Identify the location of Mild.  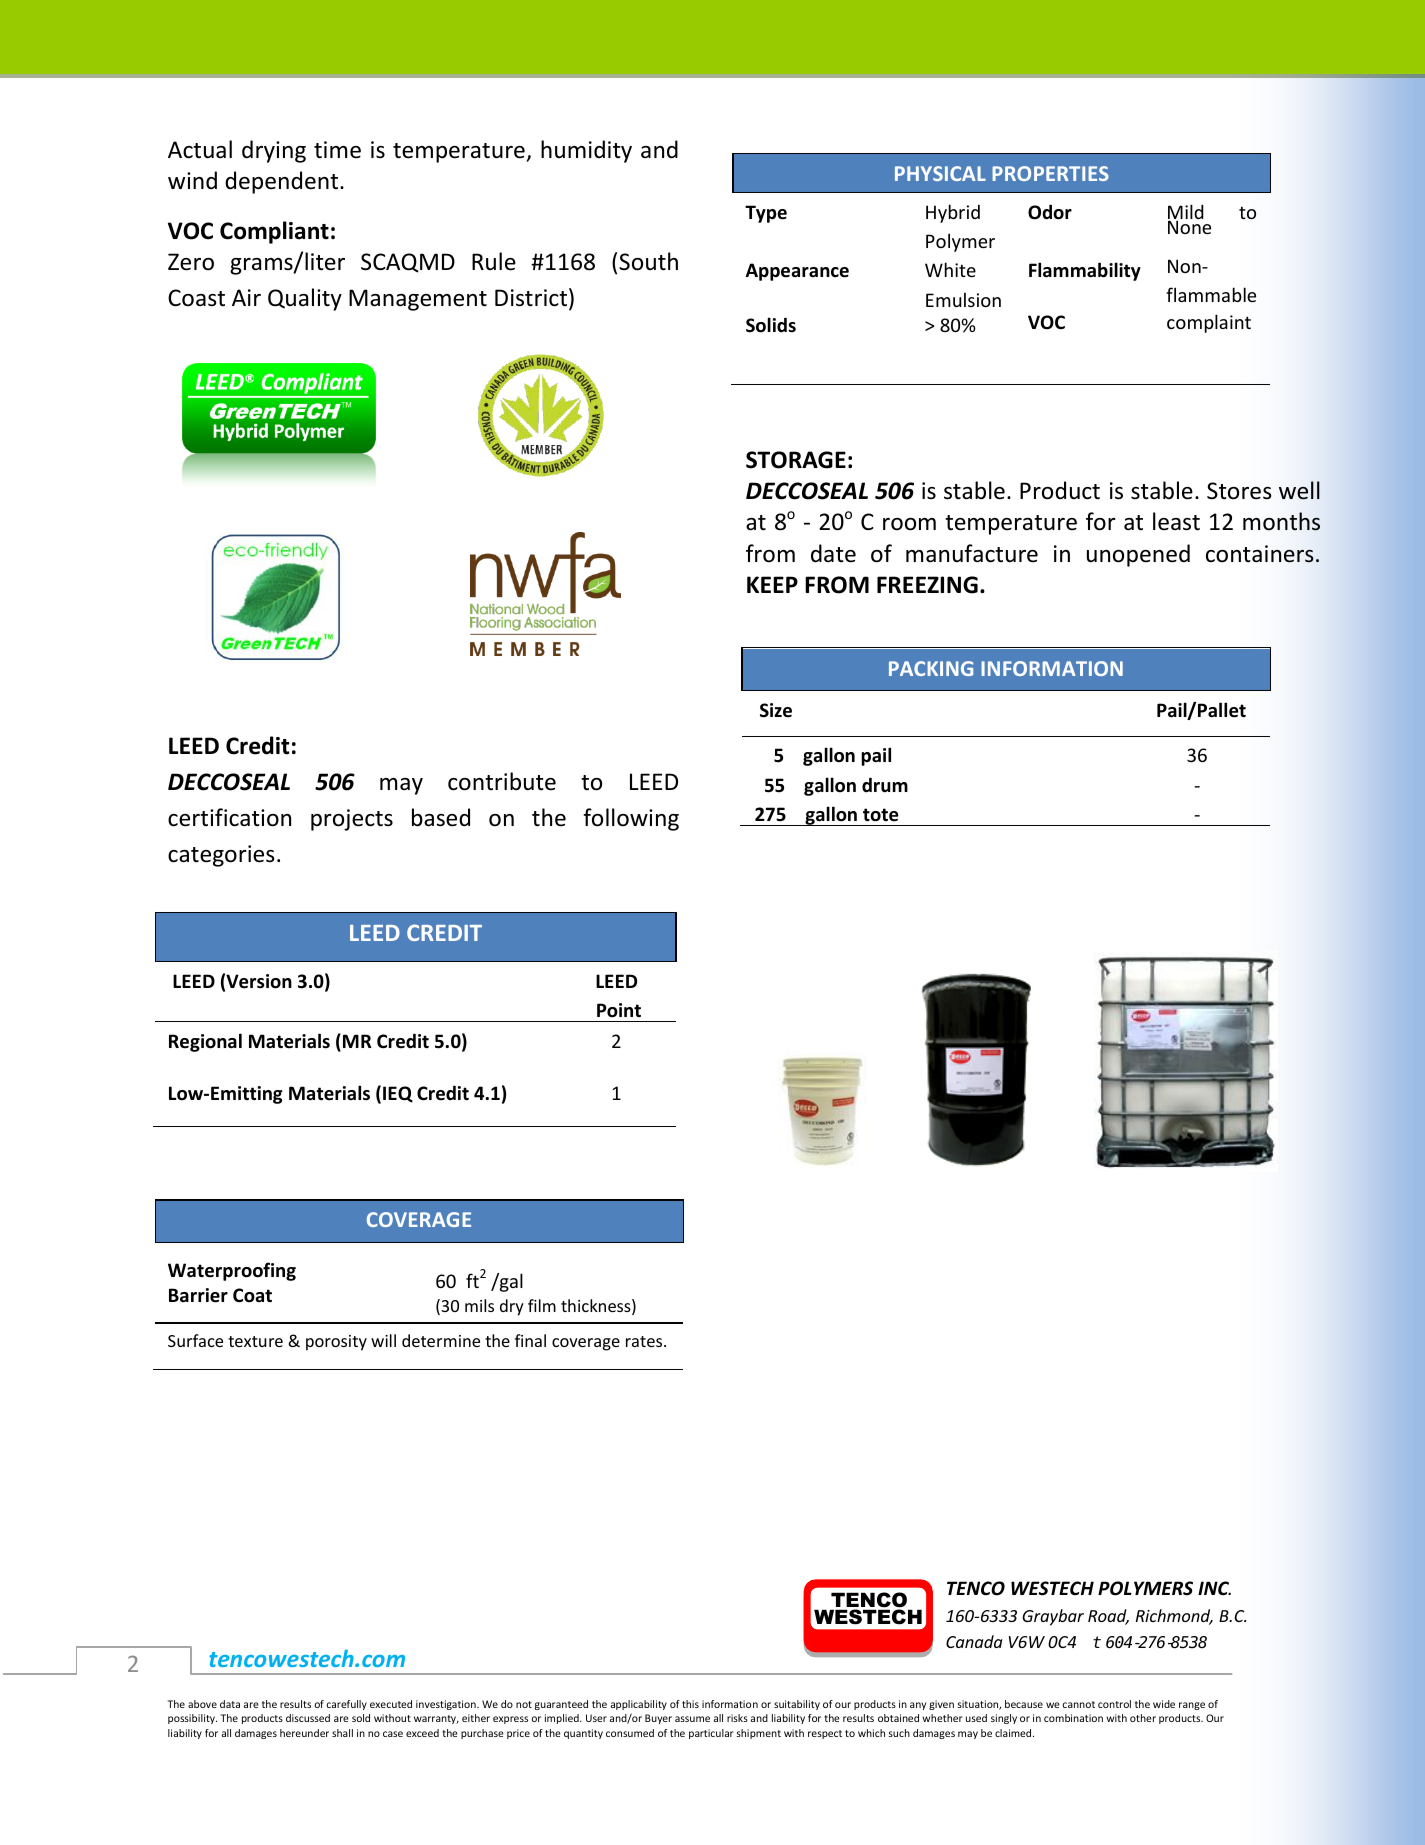
(1186, 213).
